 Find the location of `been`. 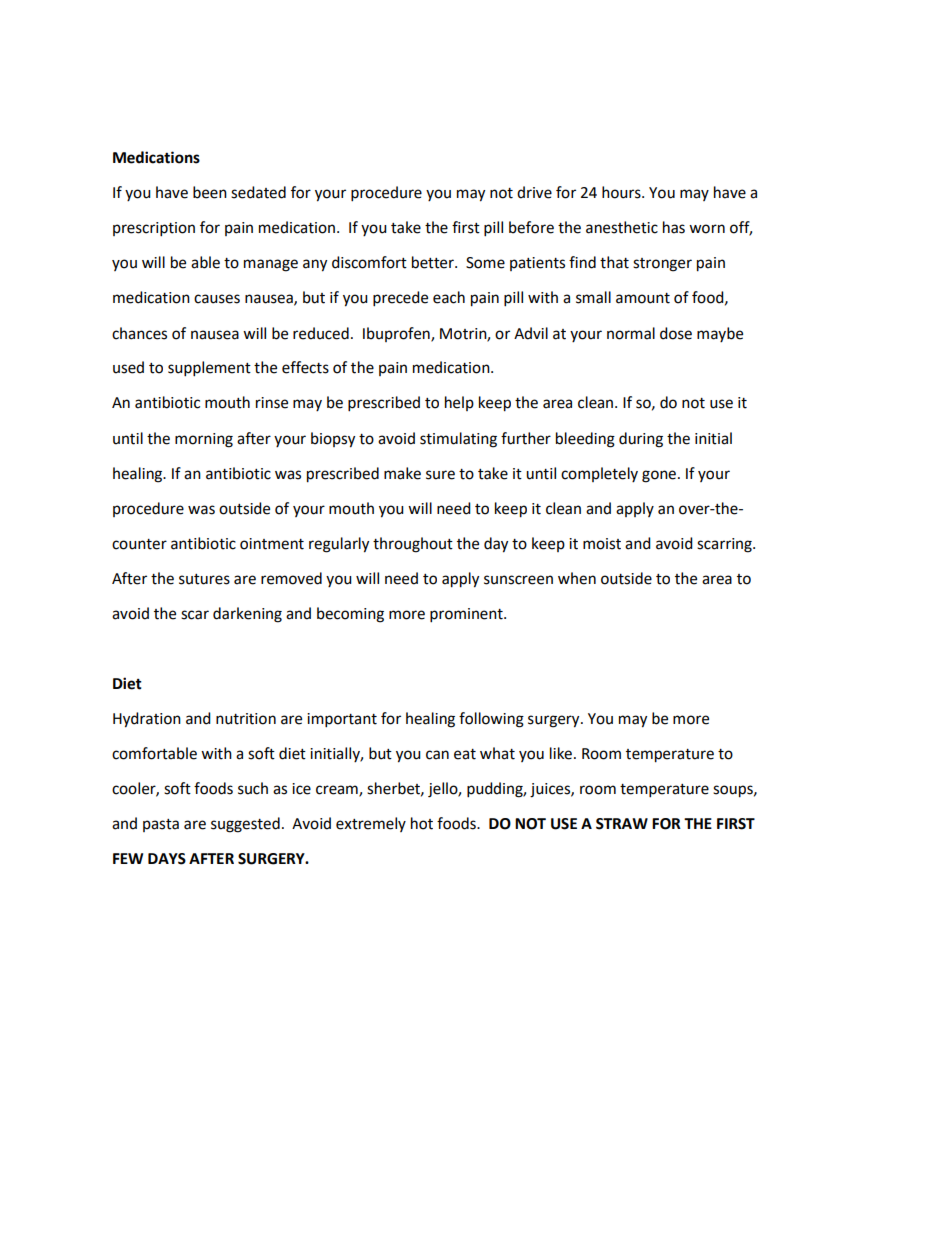

been is located at coordinates (210, 192).
